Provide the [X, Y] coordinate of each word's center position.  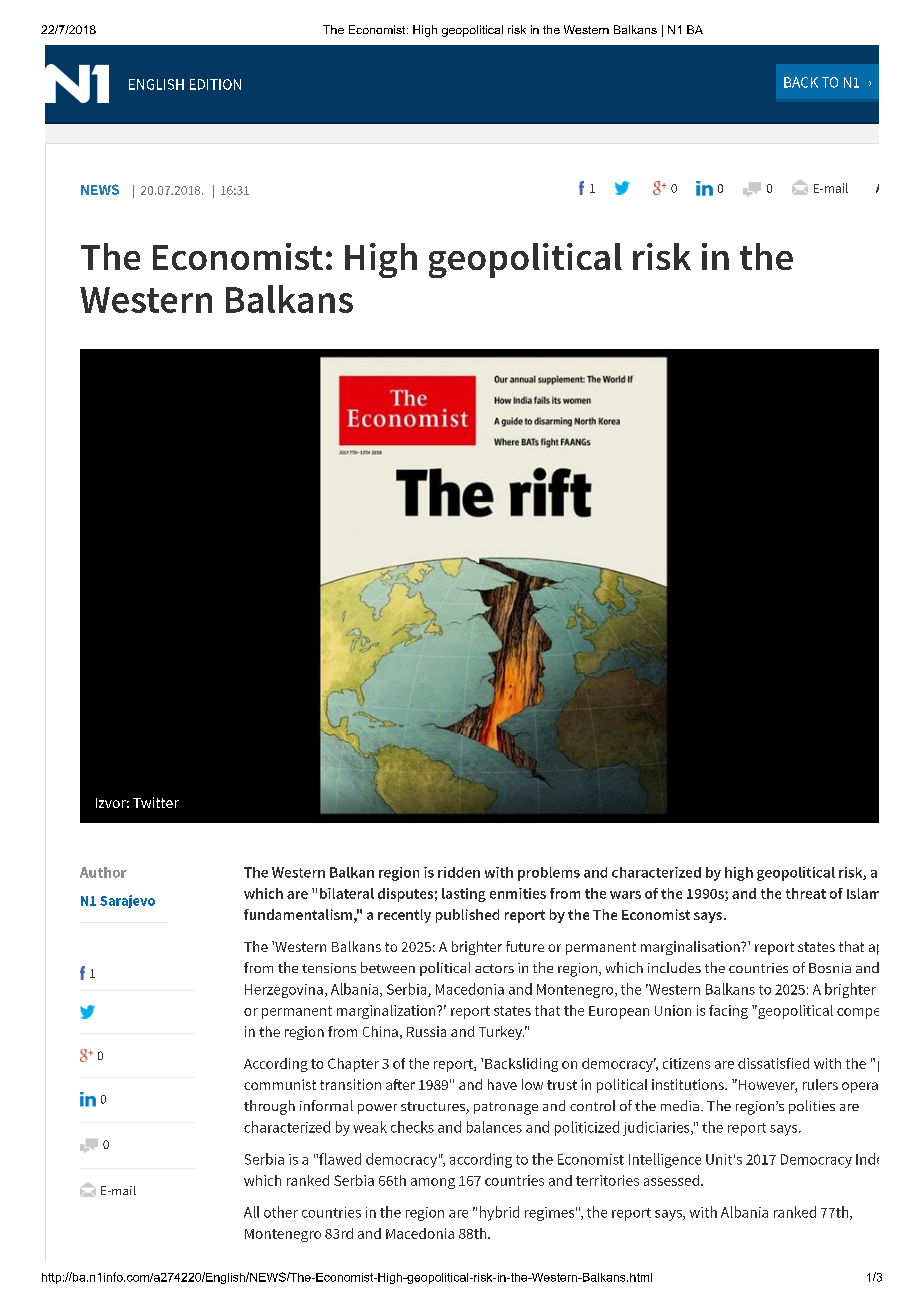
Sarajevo [127, 901]
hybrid [499, 1213]
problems [549, 874]
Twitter [156, 802]
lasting [464, 895]
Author [103, 872]
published [467, 916]
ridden [459, 872]
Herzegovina [284, 991]
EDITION [215, 84]
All [251, 1212]
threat [806, 893]
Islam [863, 893]
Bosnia [830, 968]
